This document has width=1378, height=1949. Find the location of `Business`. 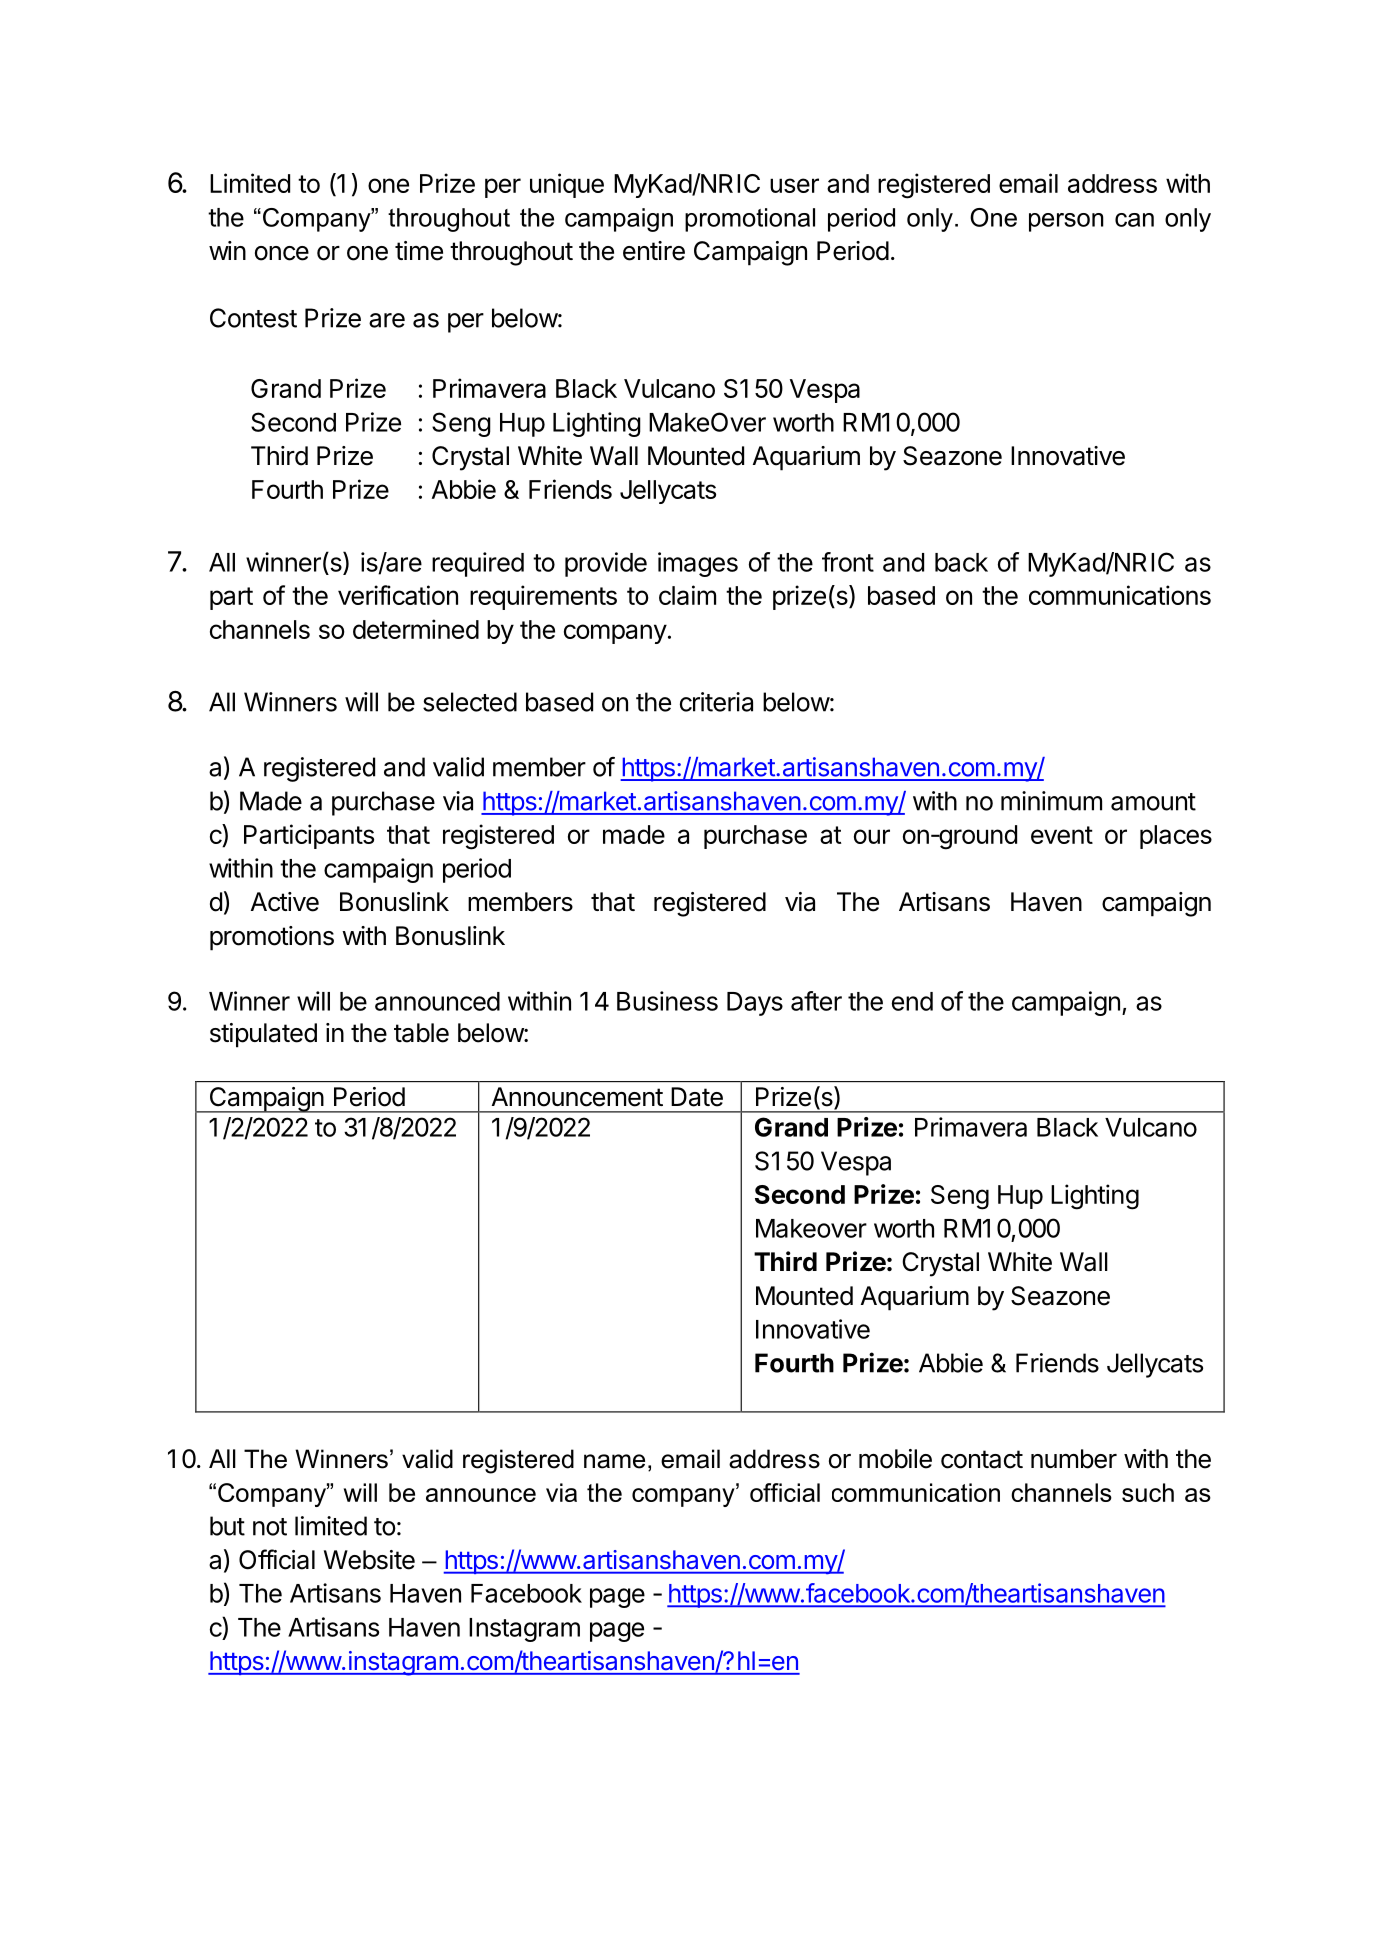

Business is located at coordinates (667, 1001).
